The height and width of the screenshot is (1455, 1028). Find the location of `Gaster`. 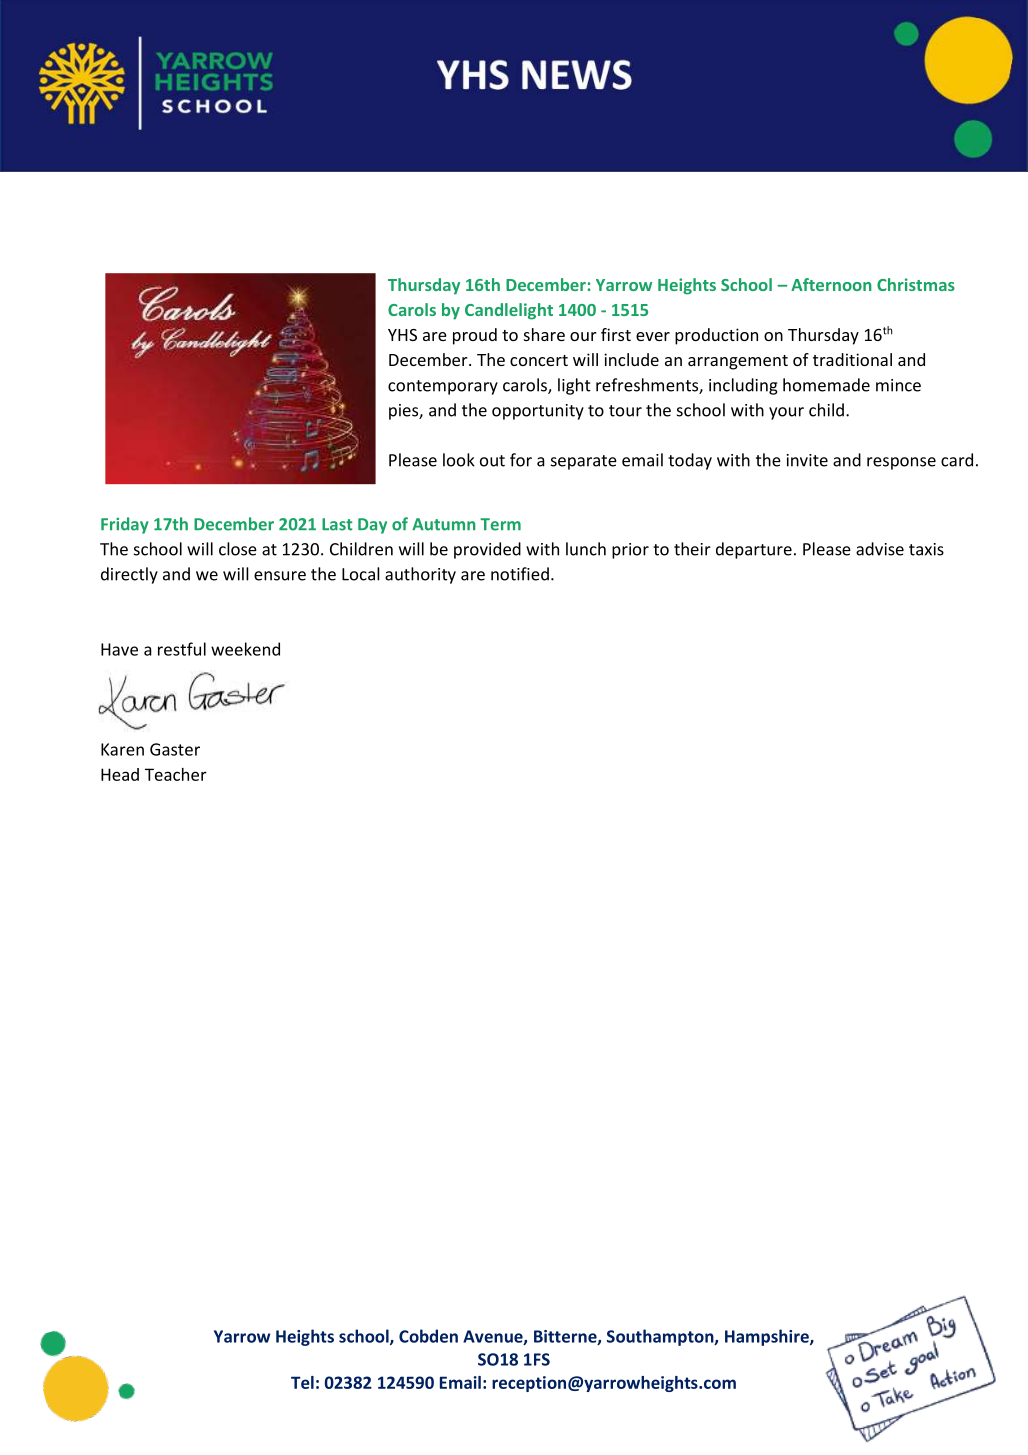

Gaster is located at coordinates (175, 749).
